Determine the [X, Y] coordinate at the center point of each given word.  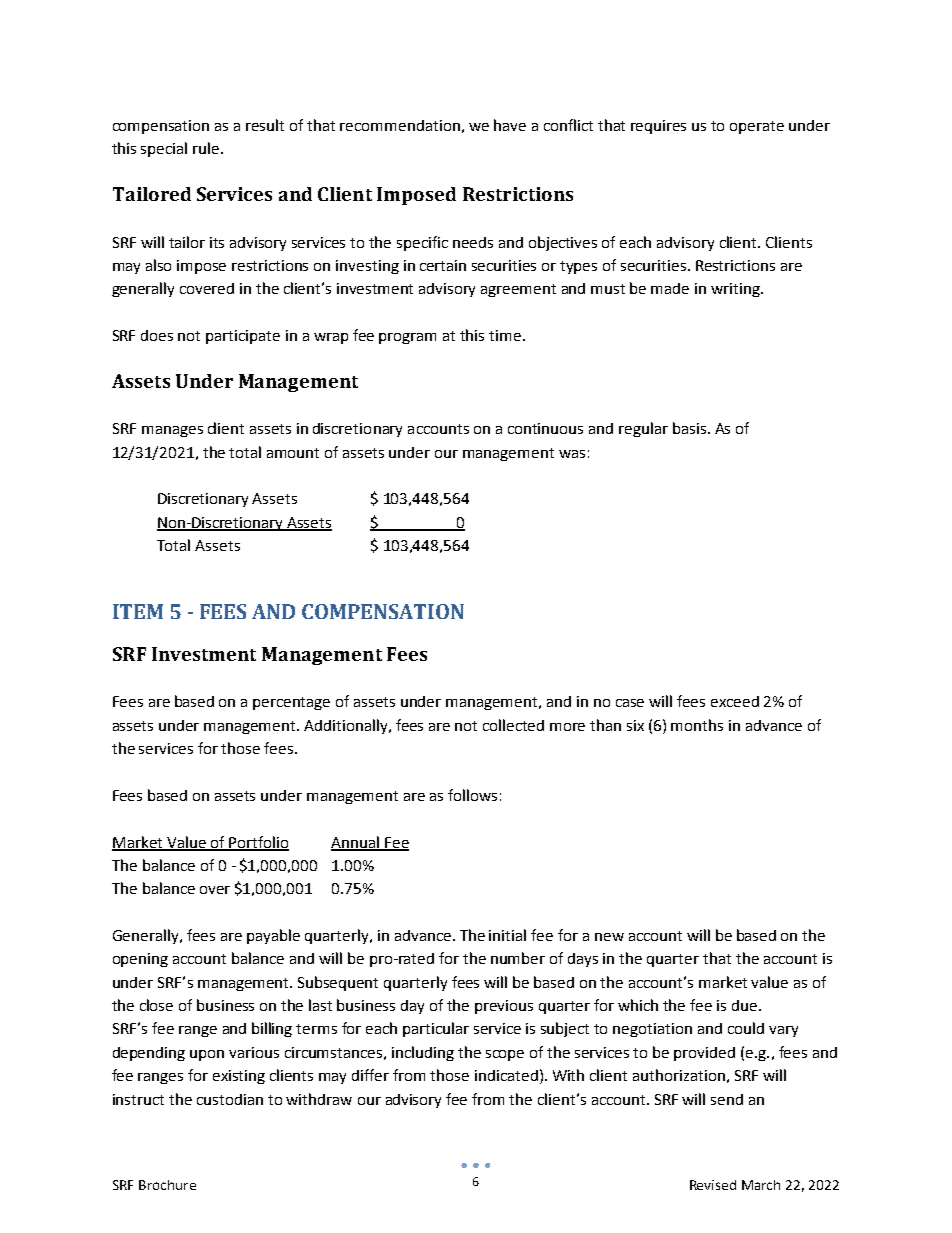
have [510, 125]
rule [207, 148]
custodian [230, 1099]
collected [513, 725]
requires [658, 127]
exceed [735, 701]
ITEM [138, 611]
